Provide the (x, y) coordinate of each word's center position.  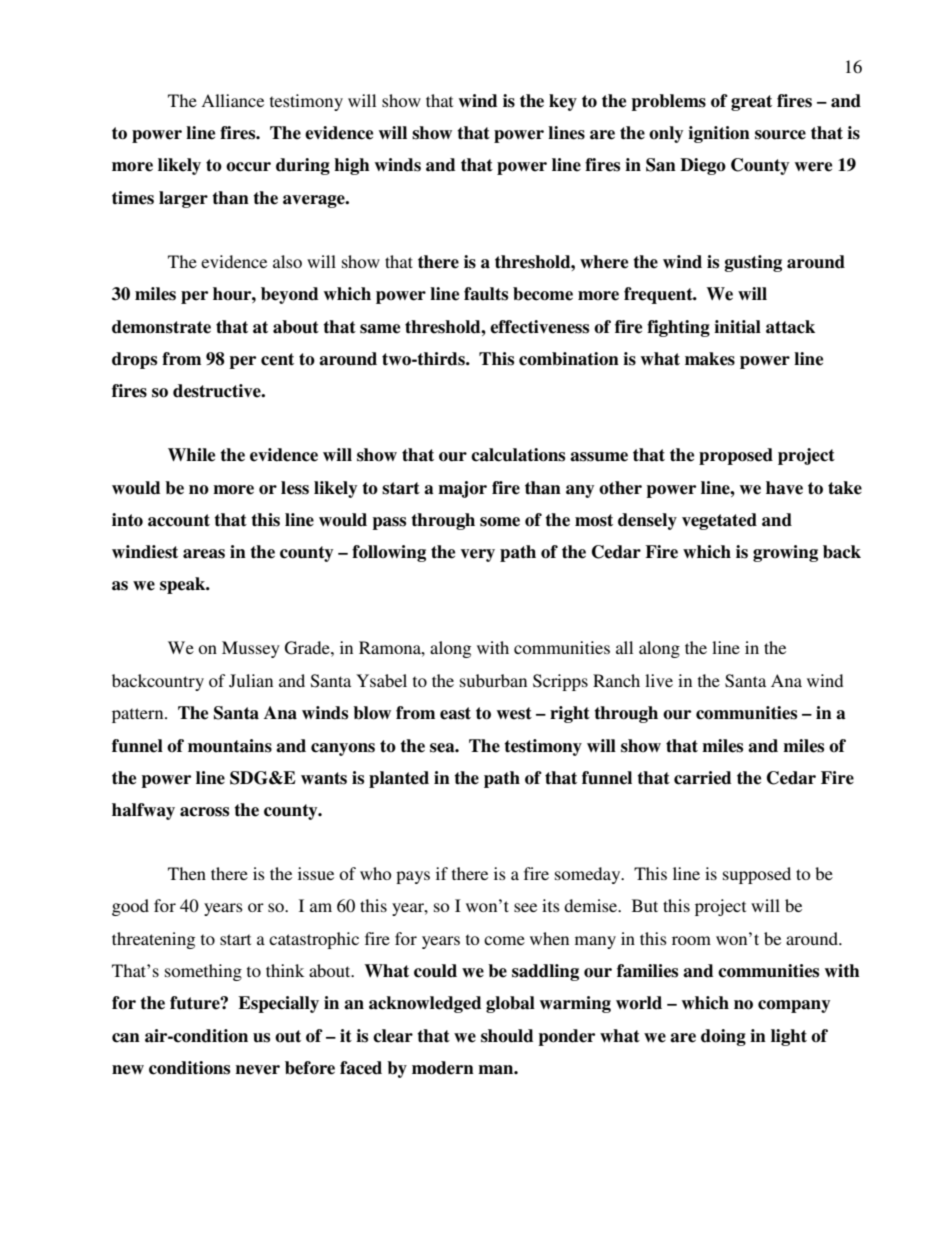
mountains (230, 746)
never (258, 1070)
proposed (736, 456)
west (514, 713)
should (507, 1036)
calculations (518, 455)
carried (702, 778)
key (563, 102)
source (780, 135)
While (191, 455)
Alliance (232, 100)
